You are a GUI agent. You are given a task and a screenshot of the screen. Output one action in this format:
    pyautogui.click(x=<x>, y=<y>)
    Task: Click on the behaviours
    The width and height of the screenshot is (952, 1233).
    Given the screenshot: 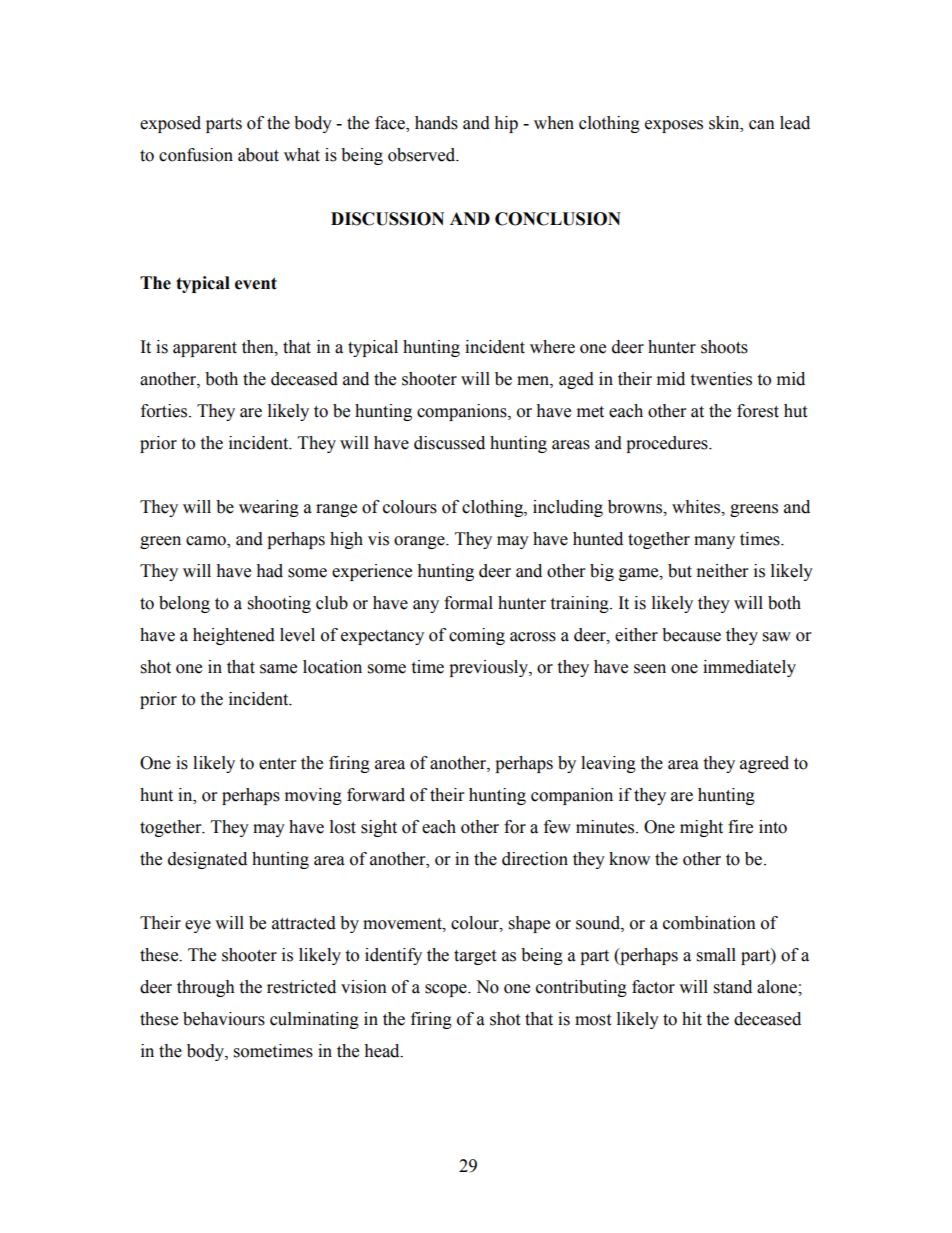 What is the action you would take?
    pyautogui.click(x=224, y=1019)
